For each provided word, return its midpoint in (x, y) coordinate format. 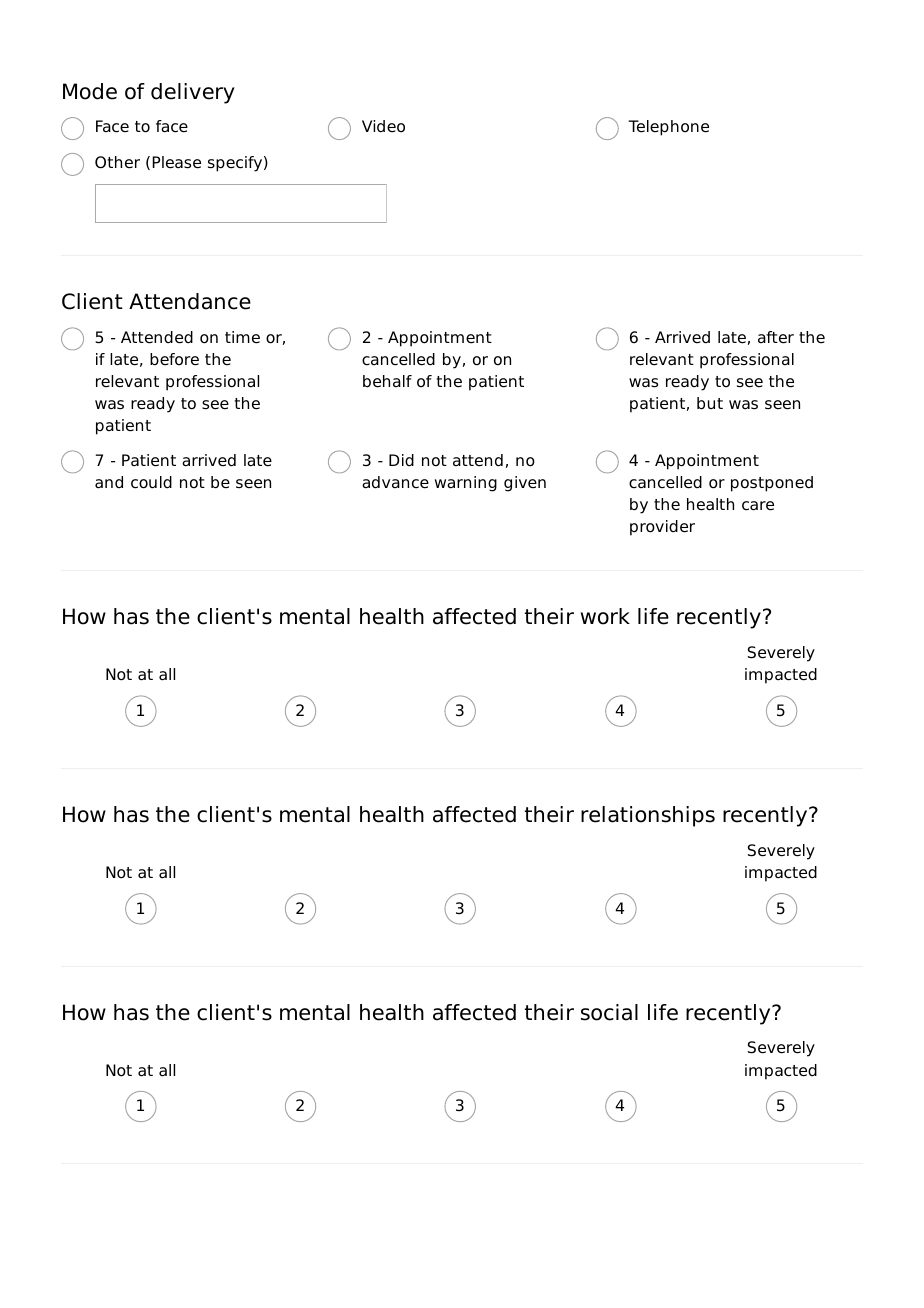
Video (383, 126)
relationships (648, 816)
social (609, 1012)
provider (662, 528)
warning (466, 484)
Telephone (668, 128)
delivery (193, 93)
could (151, 482)
